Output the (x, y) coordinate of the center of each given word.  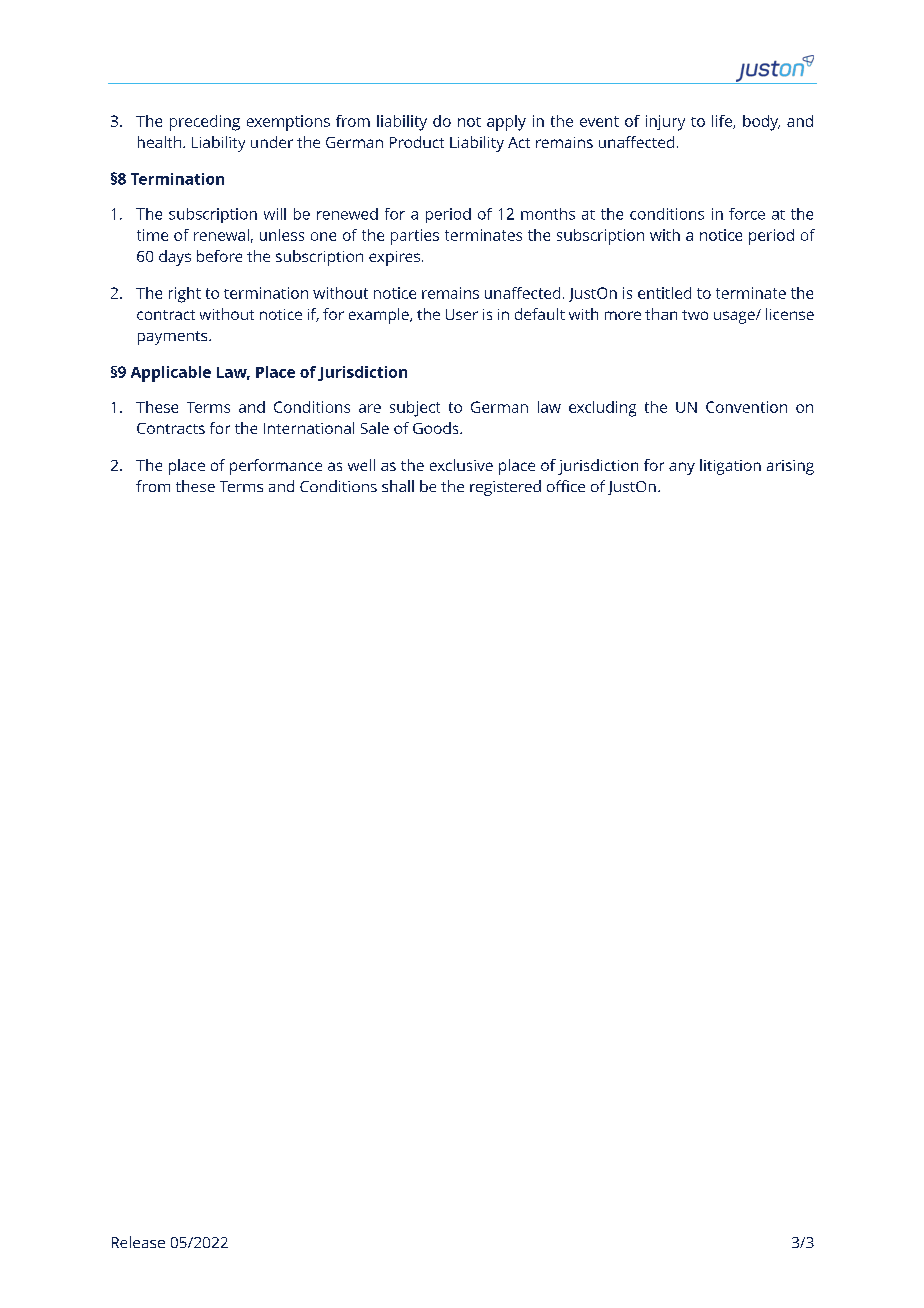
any (682, 468)
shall (398, 486)
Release (138, 1242)
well (361, 465)
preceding (205, 123)
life (723, 122)
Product (417, 142)
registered (505, 488)
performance (276, 467)
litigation (730, 467)
